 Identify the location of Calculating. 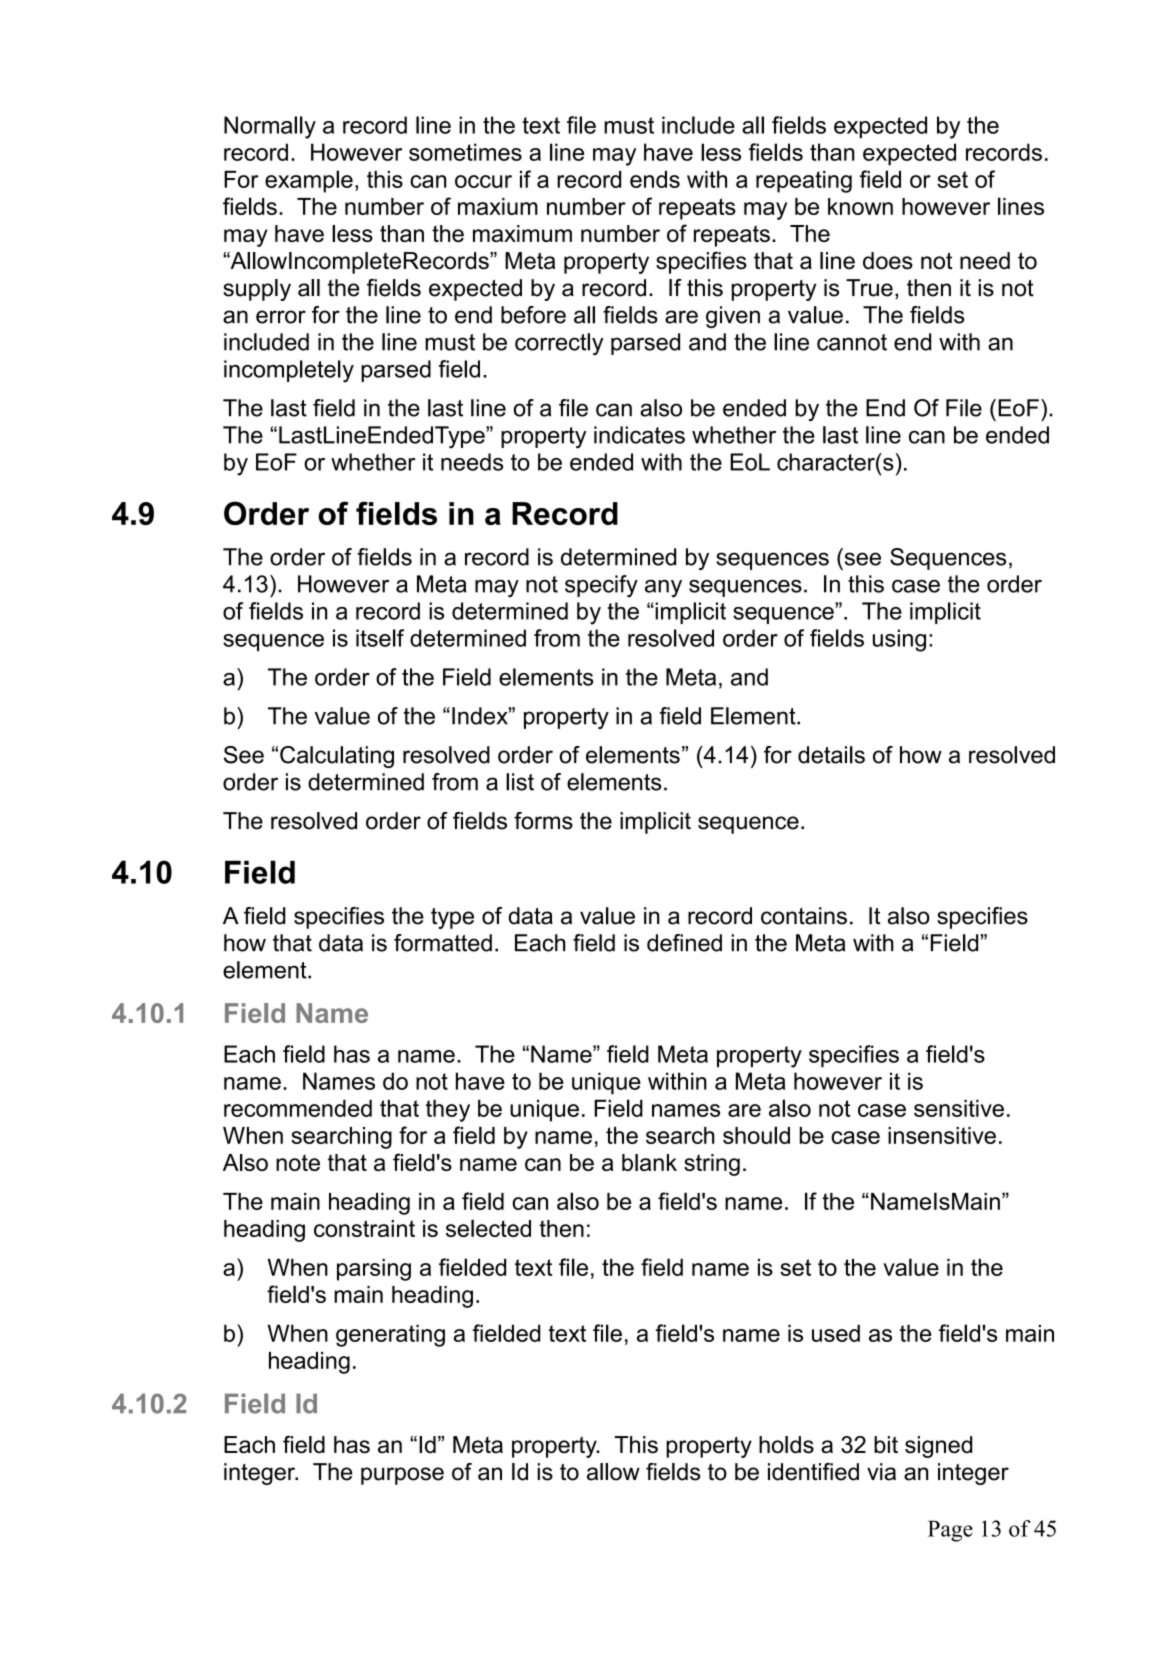
(337, 757).
